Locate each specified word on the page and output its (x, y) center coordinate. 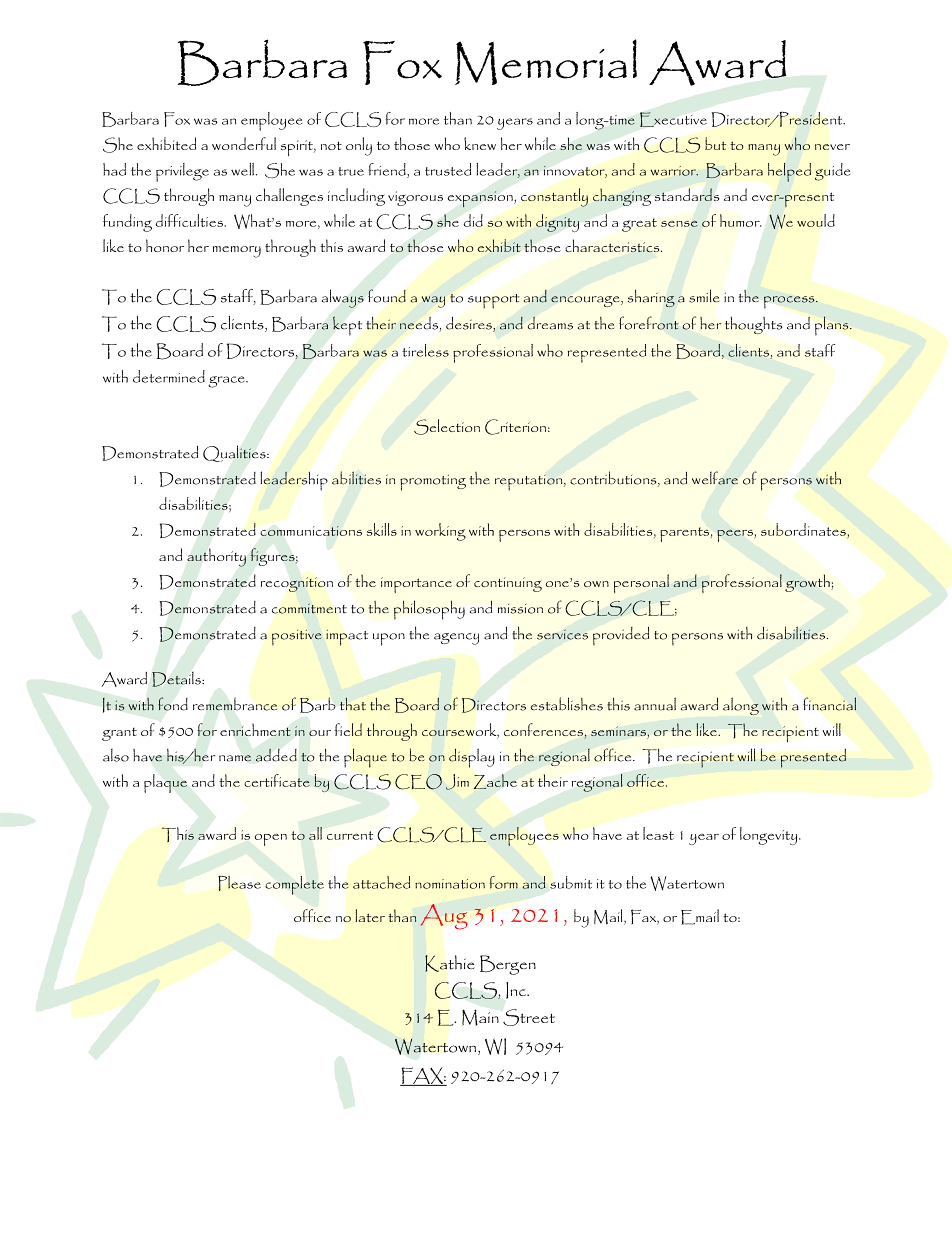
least (658, 833)
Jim (457, 782)
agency (456, 639)
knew (480, 143)
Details (177, 679)
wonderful (244, 143)
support (494, 301)
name (235, 758)
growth (808, 583)
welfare (715, 478)
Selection (447, 427)
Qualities (235, 453)
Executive (673, 119)
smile (704, 296)
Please (239, 883)
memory (237, 252)
